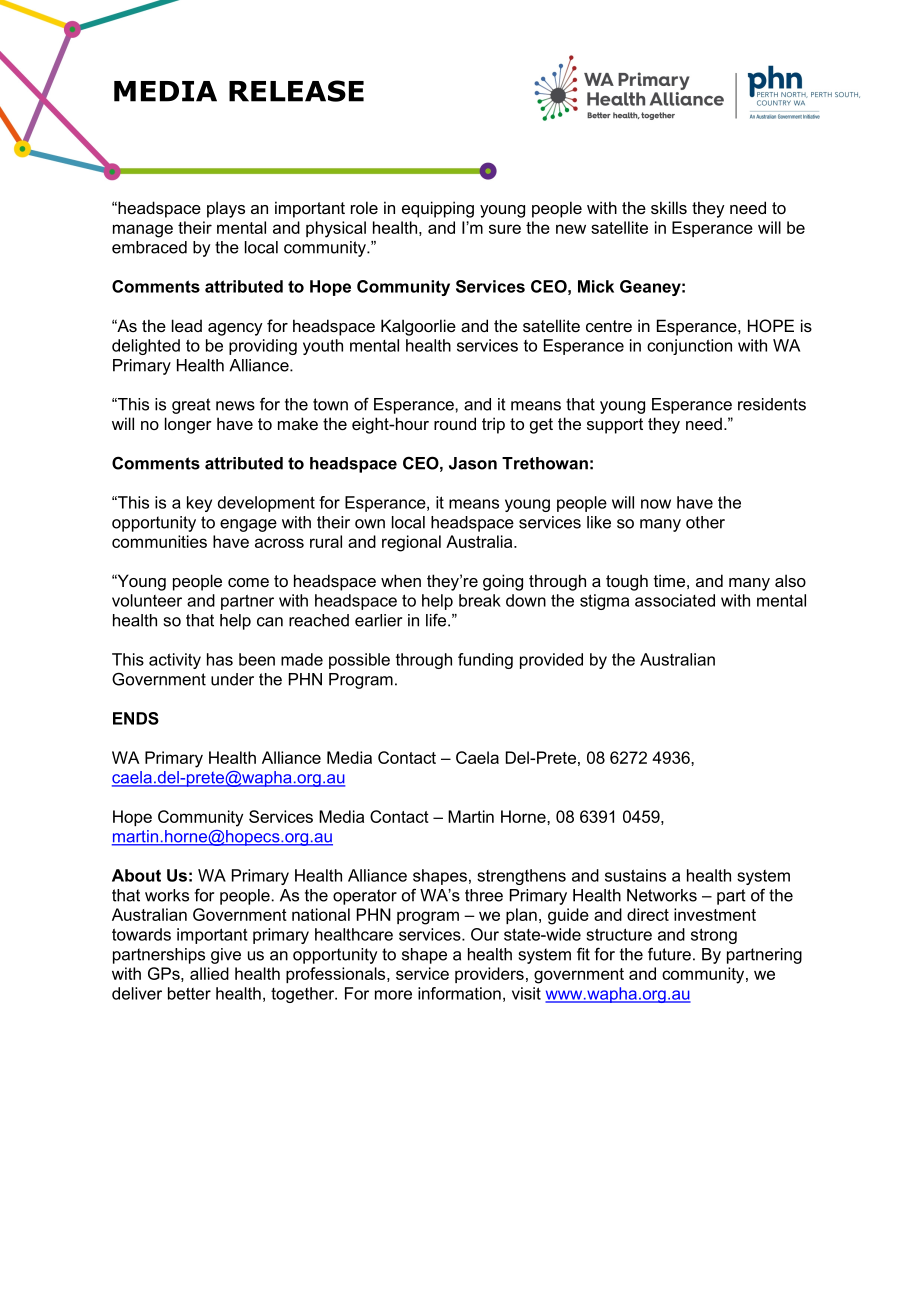  Describe the element at coordinates (248, 525) in the image. I see `engage` at that location.
